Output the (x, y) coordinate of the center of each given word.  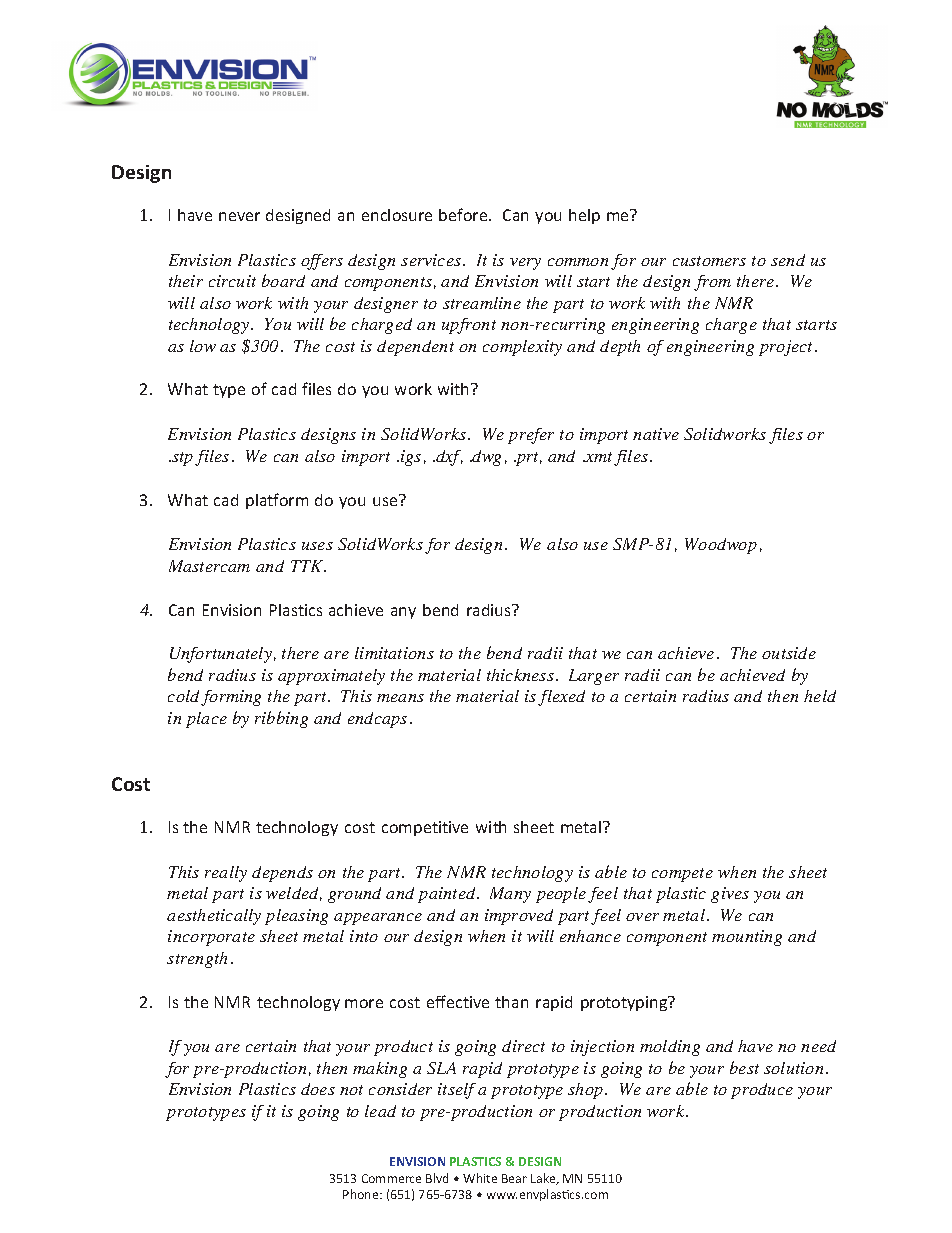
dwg (486, 458)
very (525, 264)
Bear (514, 1178)
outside (789, 653)
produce (762, 1091)
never (239, 216)
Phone (362, 1194)
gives (730, 895)
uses (317, 546)
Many (510, 895)
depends (282, 874)
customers (709, 261)
